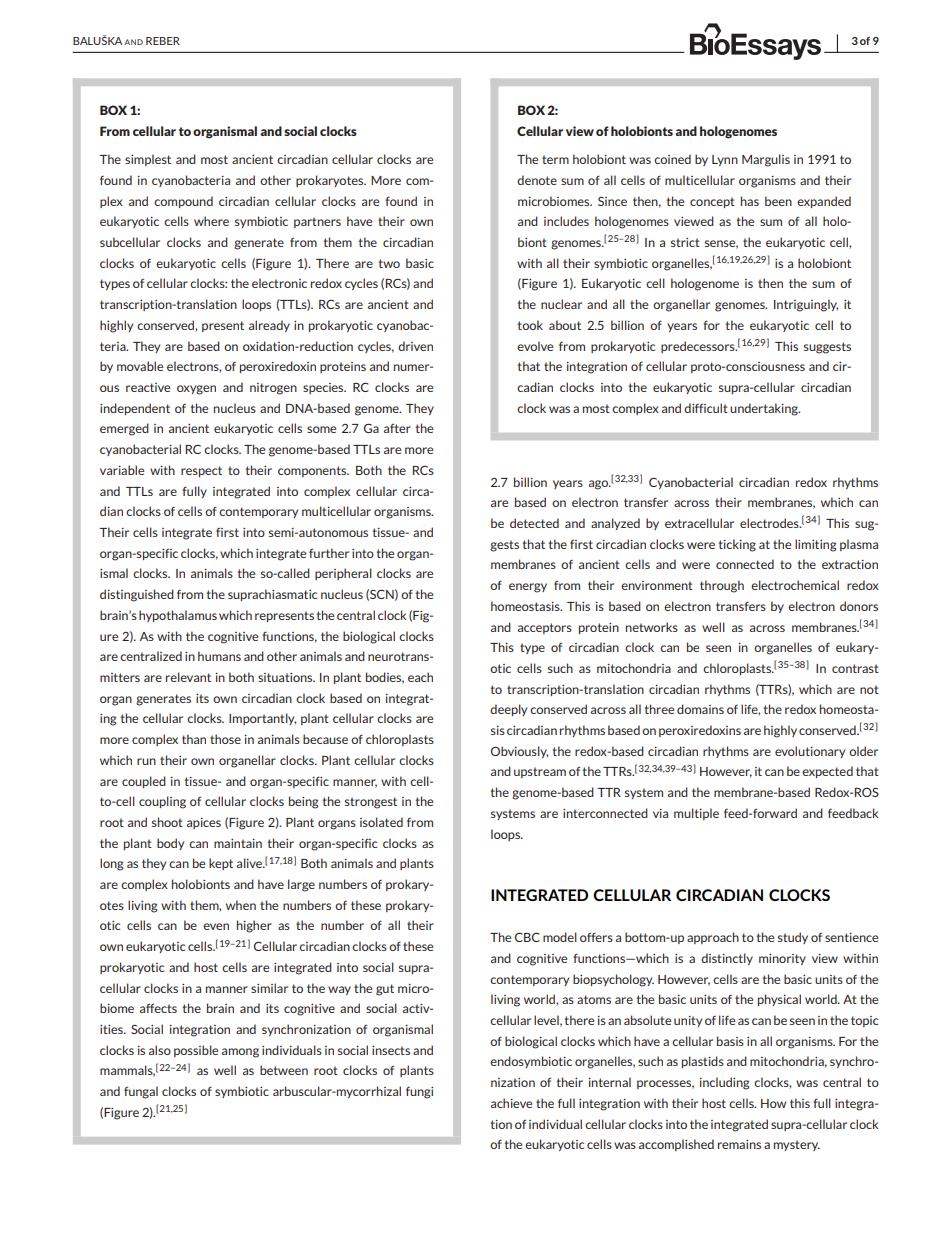 Image resolution: width=952 pixels, height=1251 pixels. I want to click on term, so click(555, 159).
